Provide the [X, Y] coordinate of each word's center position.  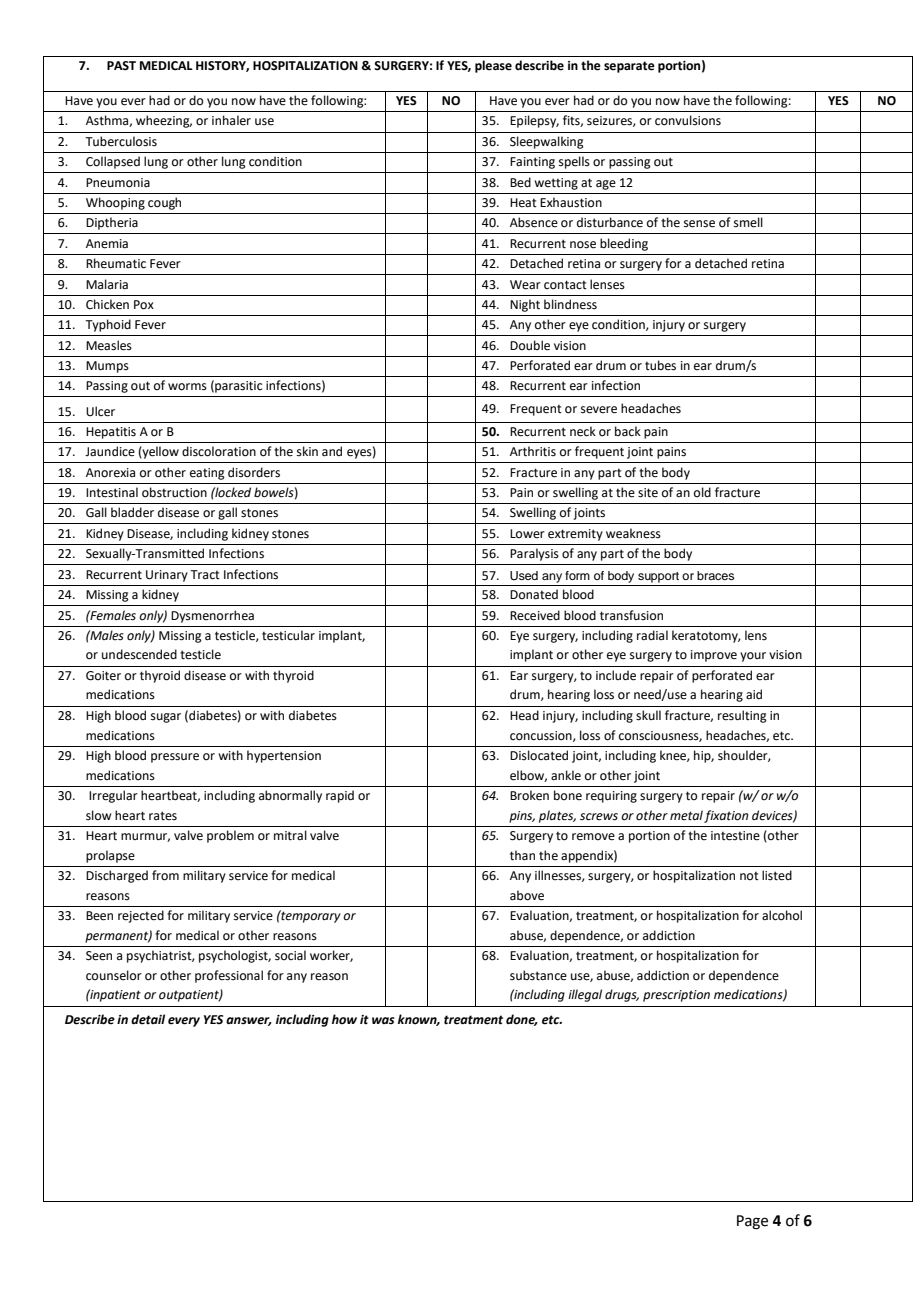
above [527, 895]
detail [148, 1019]
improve [714, 656]
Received [535, 615]
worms [187, 387]
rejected [141, 916]
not [749, 875]
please [493, 66]
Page [752, 1222]
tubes [660, 365]
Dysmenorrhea [212, 616]
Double [530, 345]
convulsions [688, 120]
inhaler [231, 120]
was [383, 1021]
